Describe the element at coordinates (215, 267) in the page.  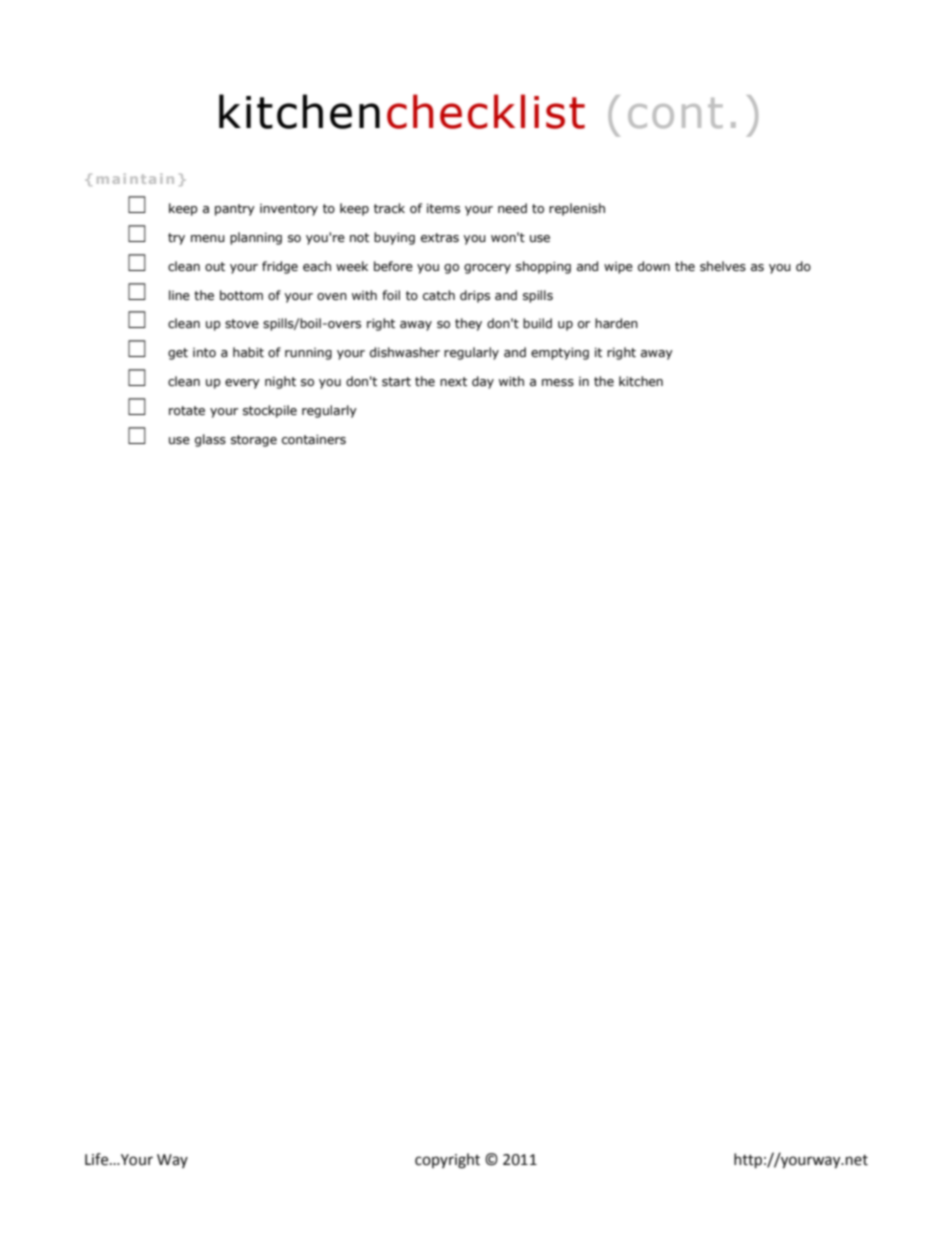
I see `out` at that location.
